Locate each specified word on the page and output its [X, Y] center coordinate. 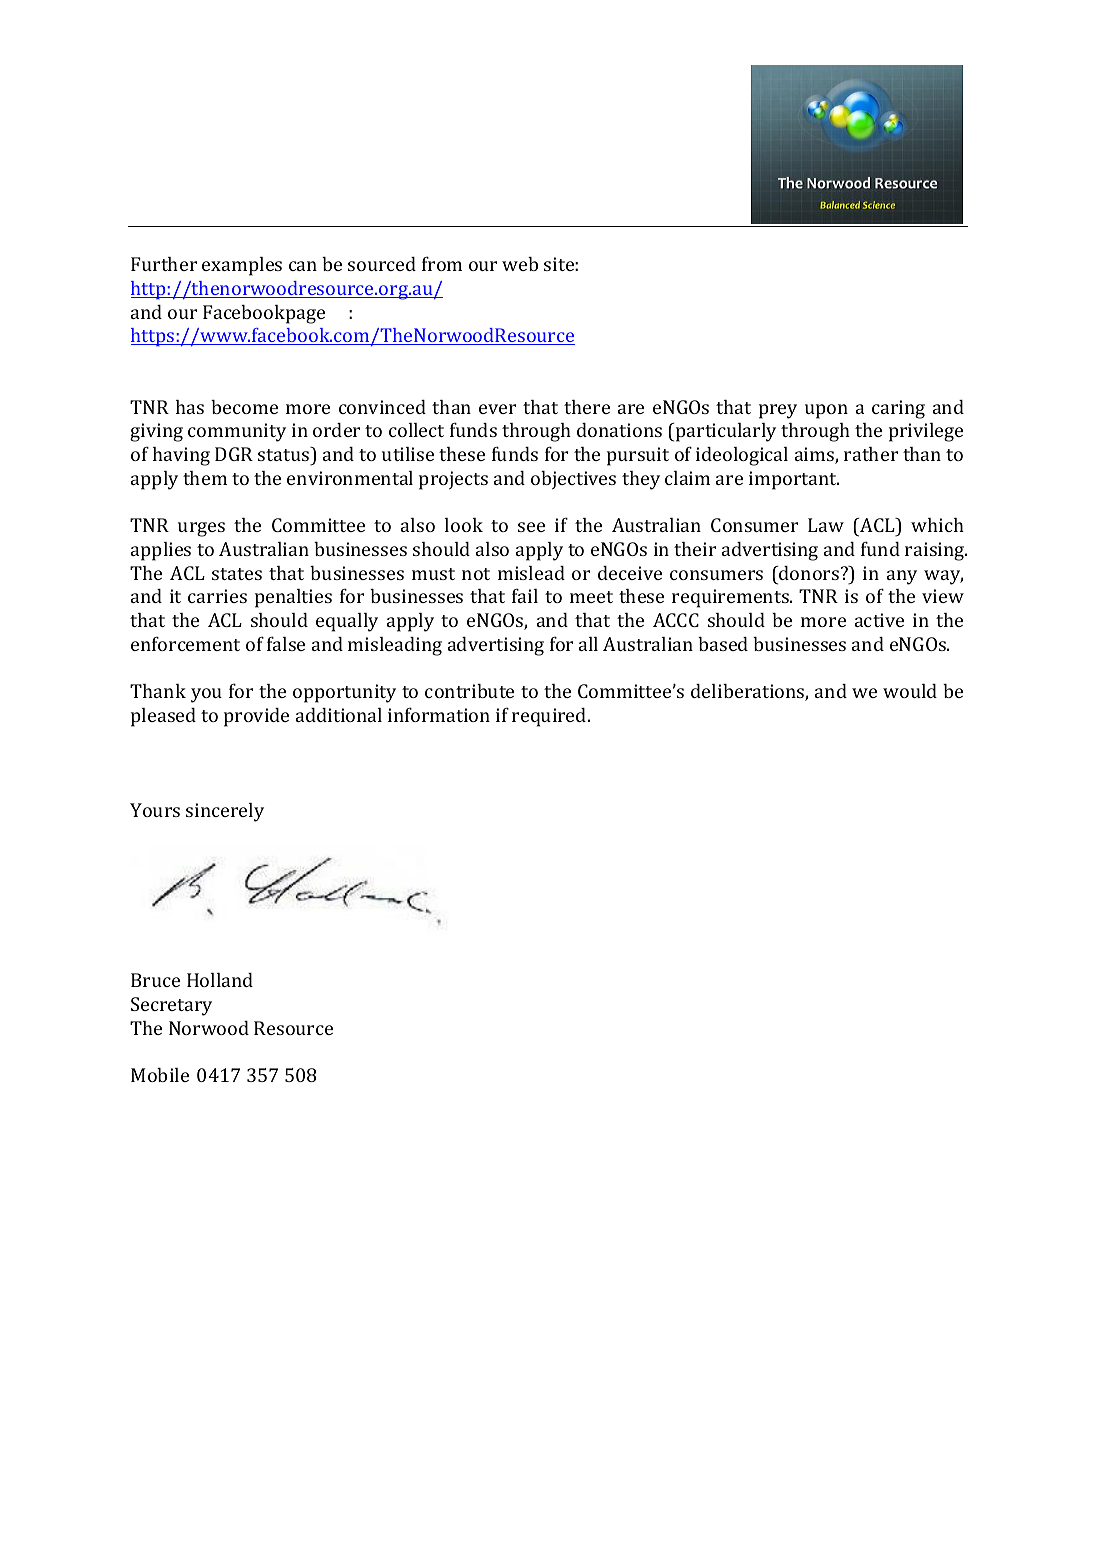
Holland [220, 980]
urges [201, 529]
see [531, 527]
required [550, 717]
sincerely [225, 812]
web [520, 264]
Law [826, 525]
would [910, 691]
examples [242, 266]
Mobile [160, 1075]
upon [826, 411]
